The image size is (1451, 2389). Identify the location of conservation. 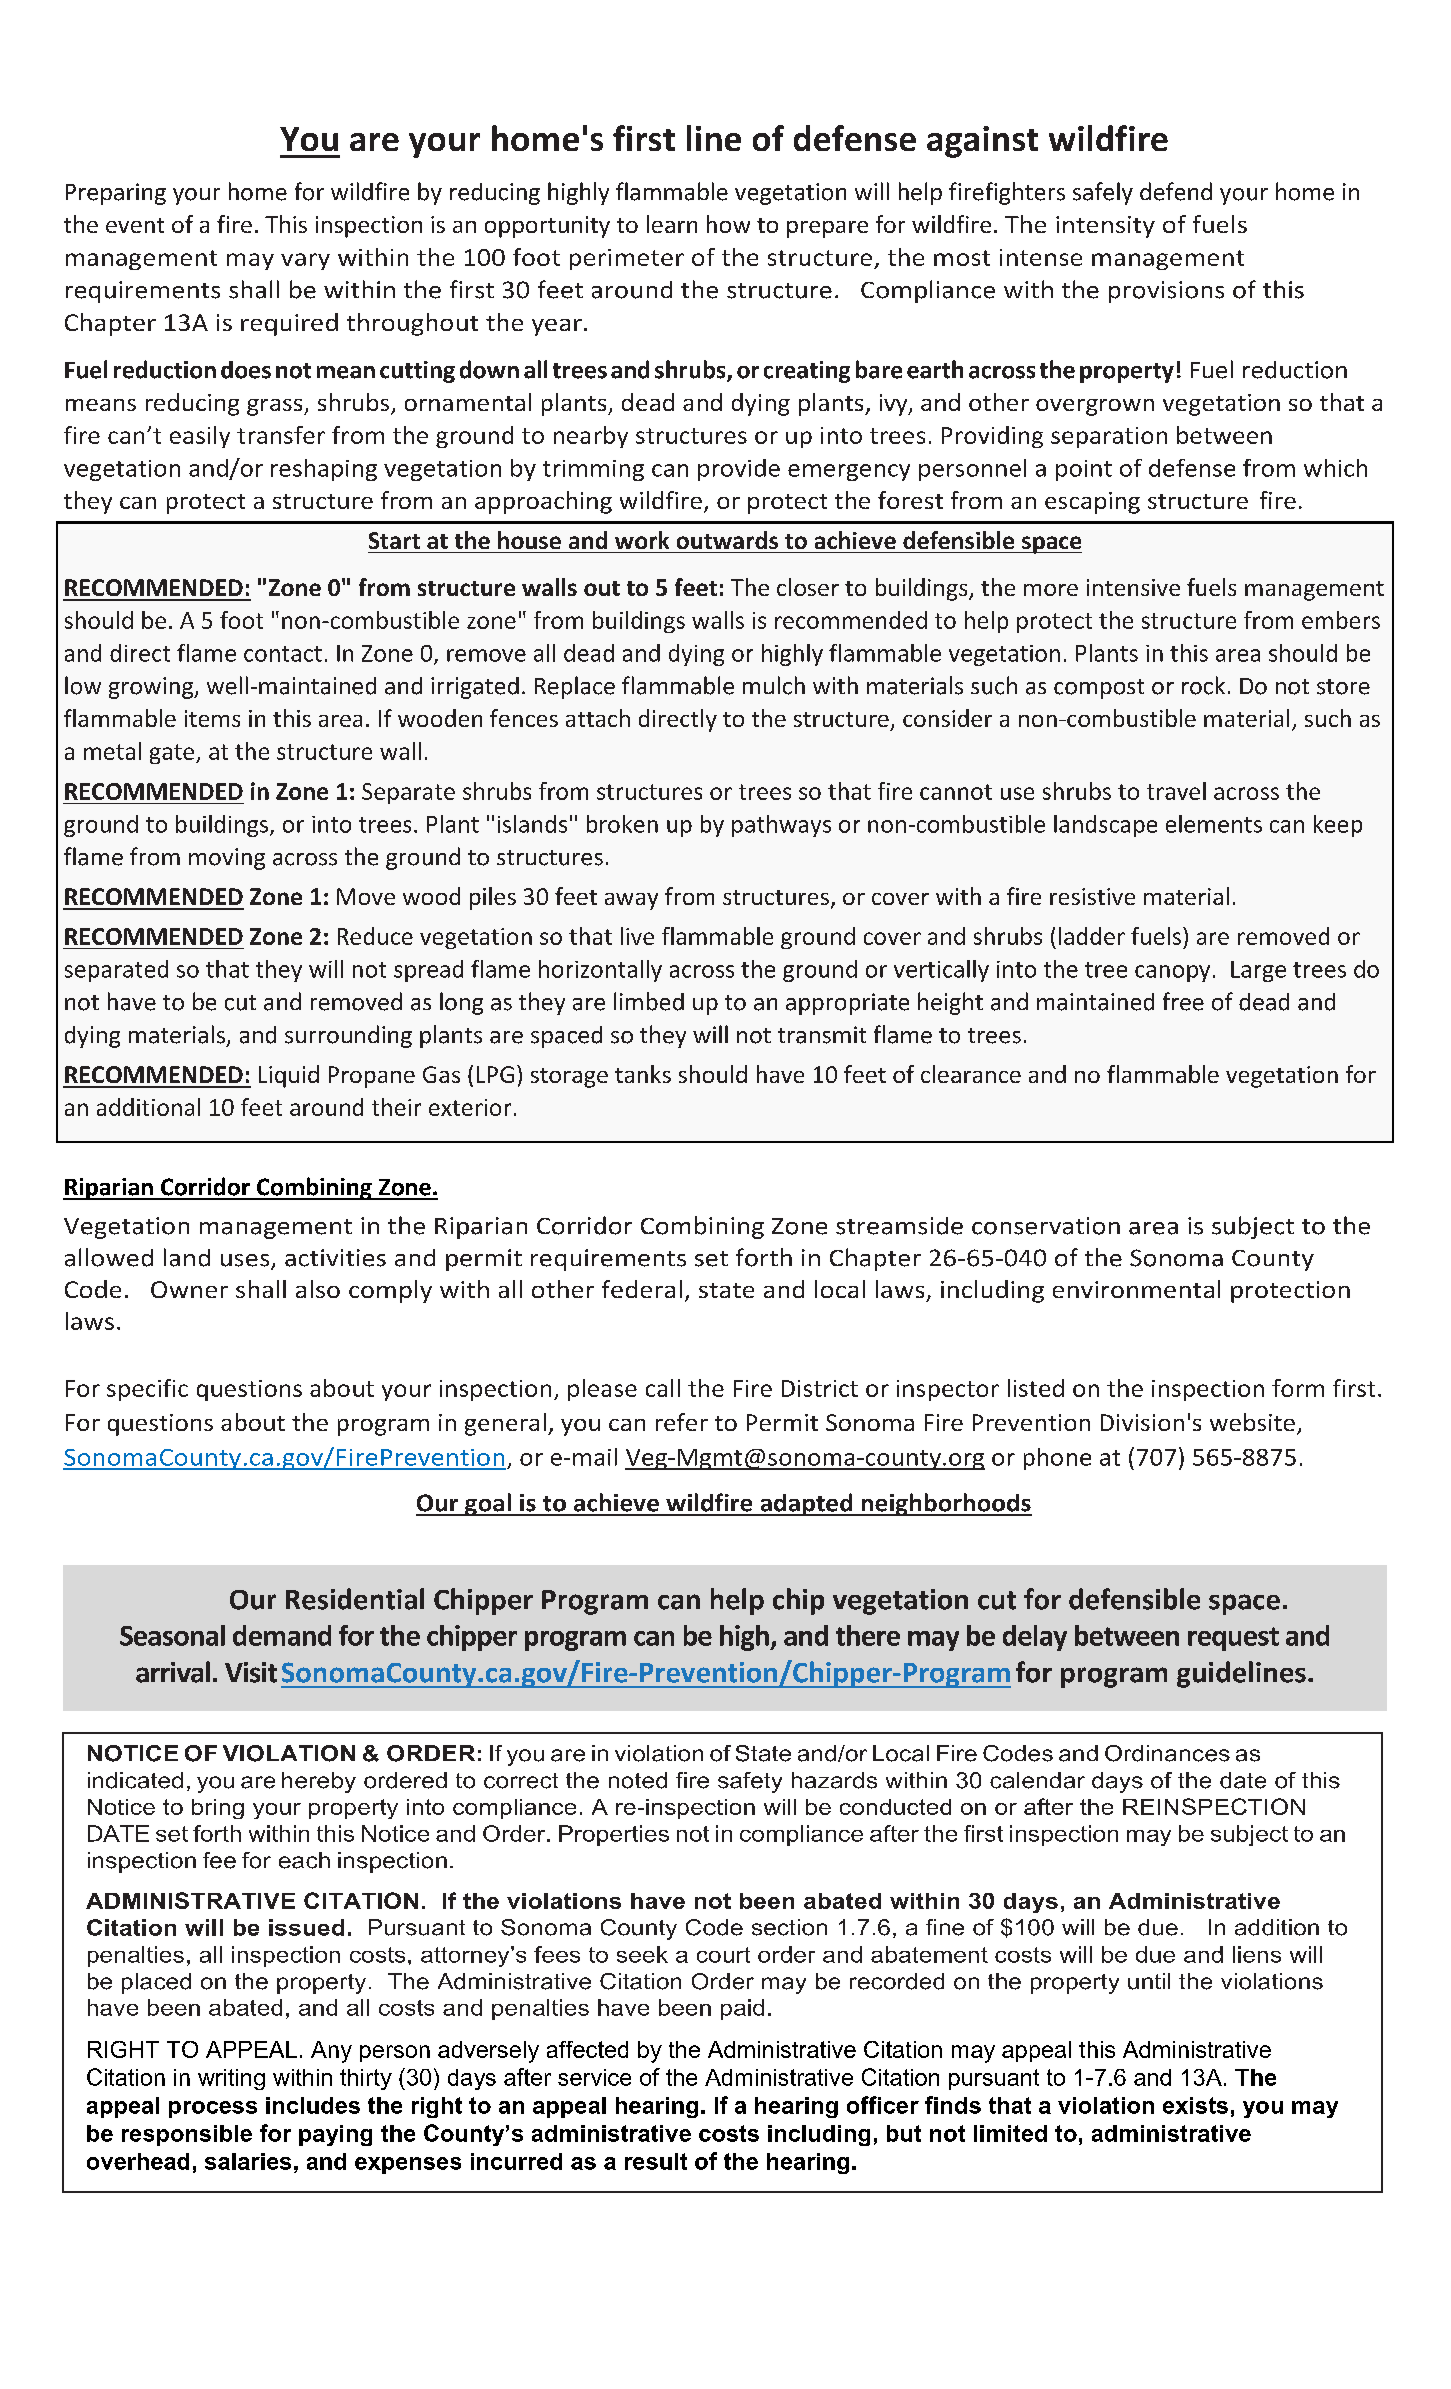
(1046, 1226).
